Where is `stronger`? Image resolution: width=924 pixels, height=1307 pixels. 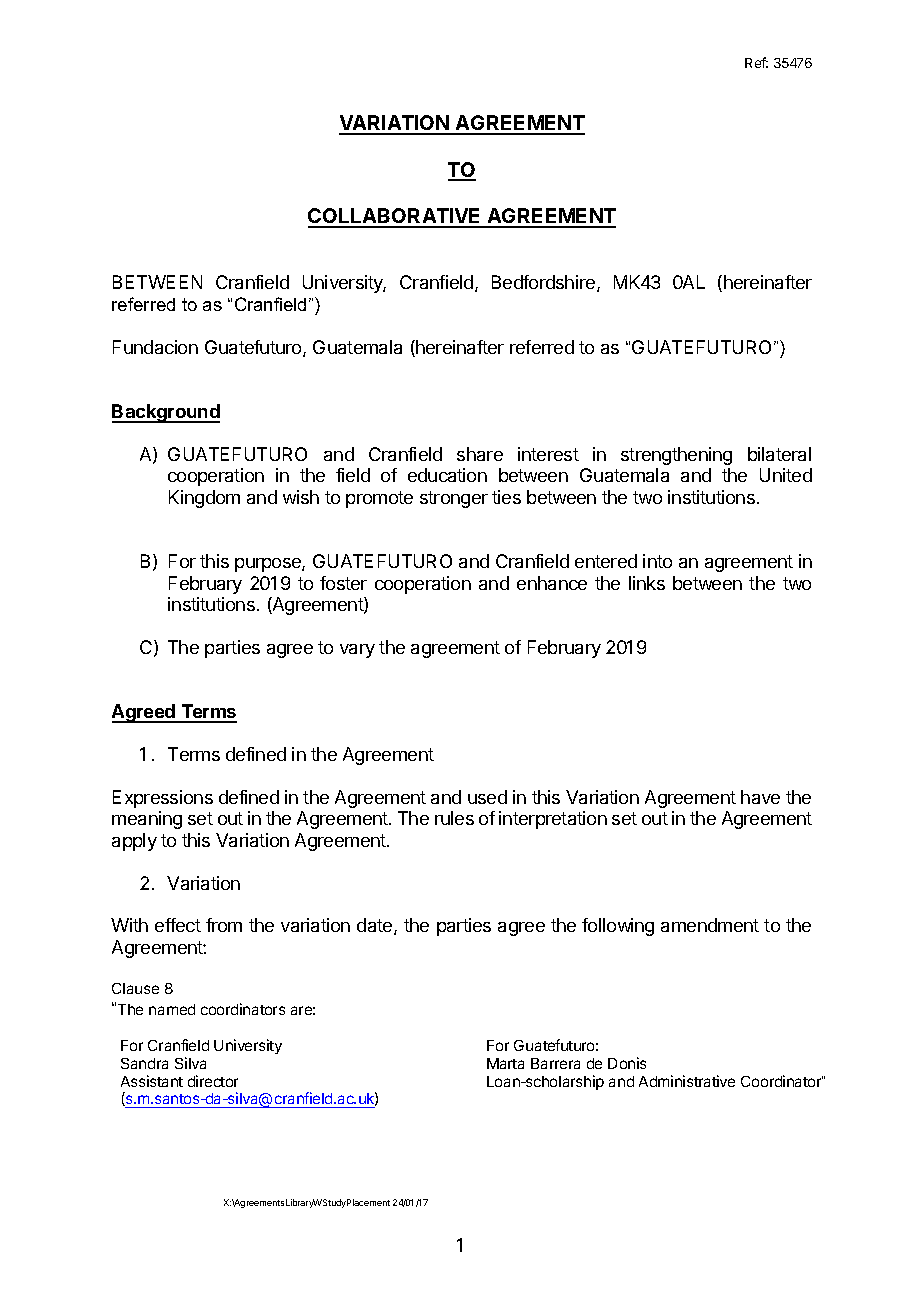
stronger is located at coordinates (454, 499).
